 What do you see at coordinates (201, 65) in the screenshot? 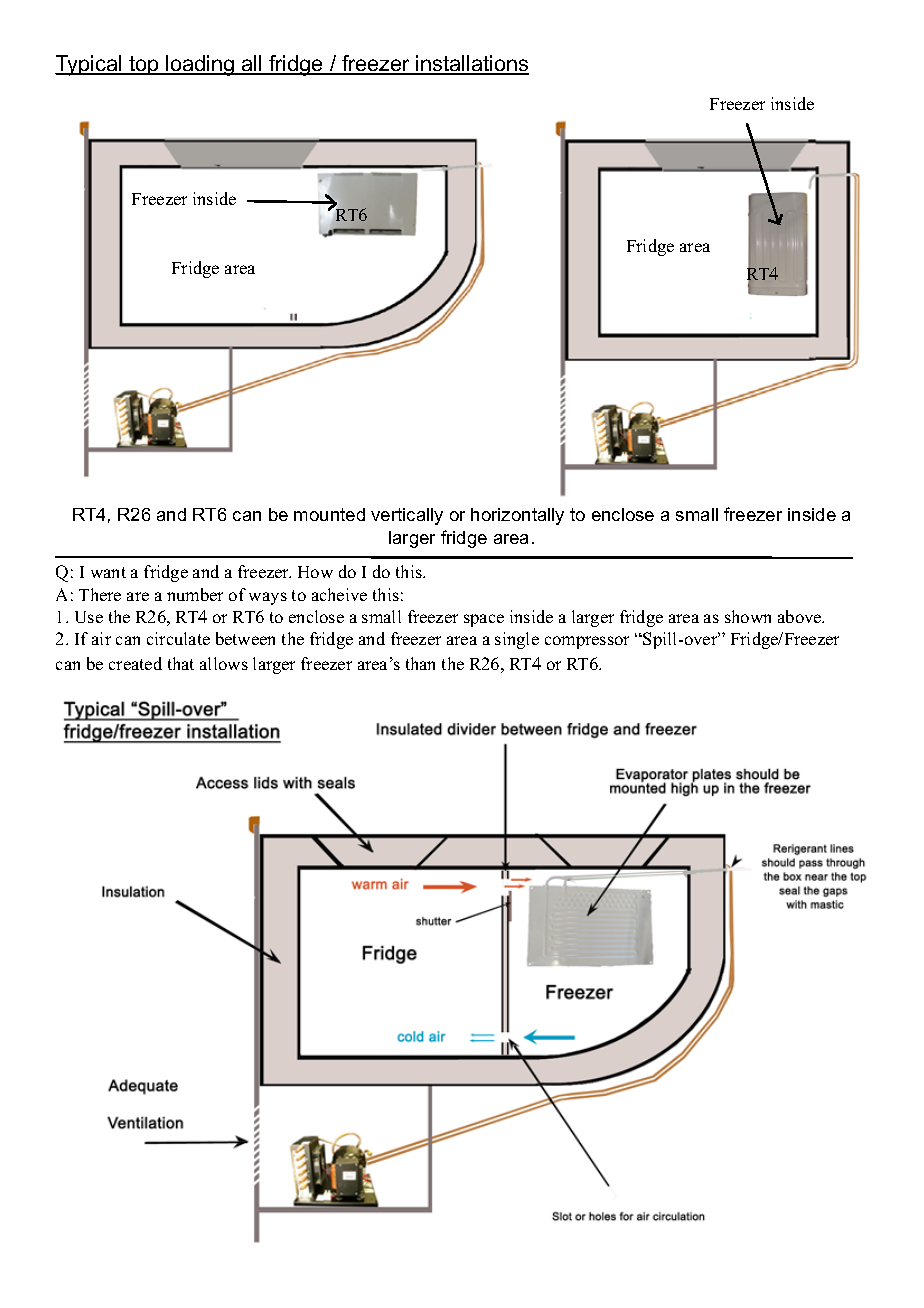
I see `loading` at bounding box center [201, 65].
